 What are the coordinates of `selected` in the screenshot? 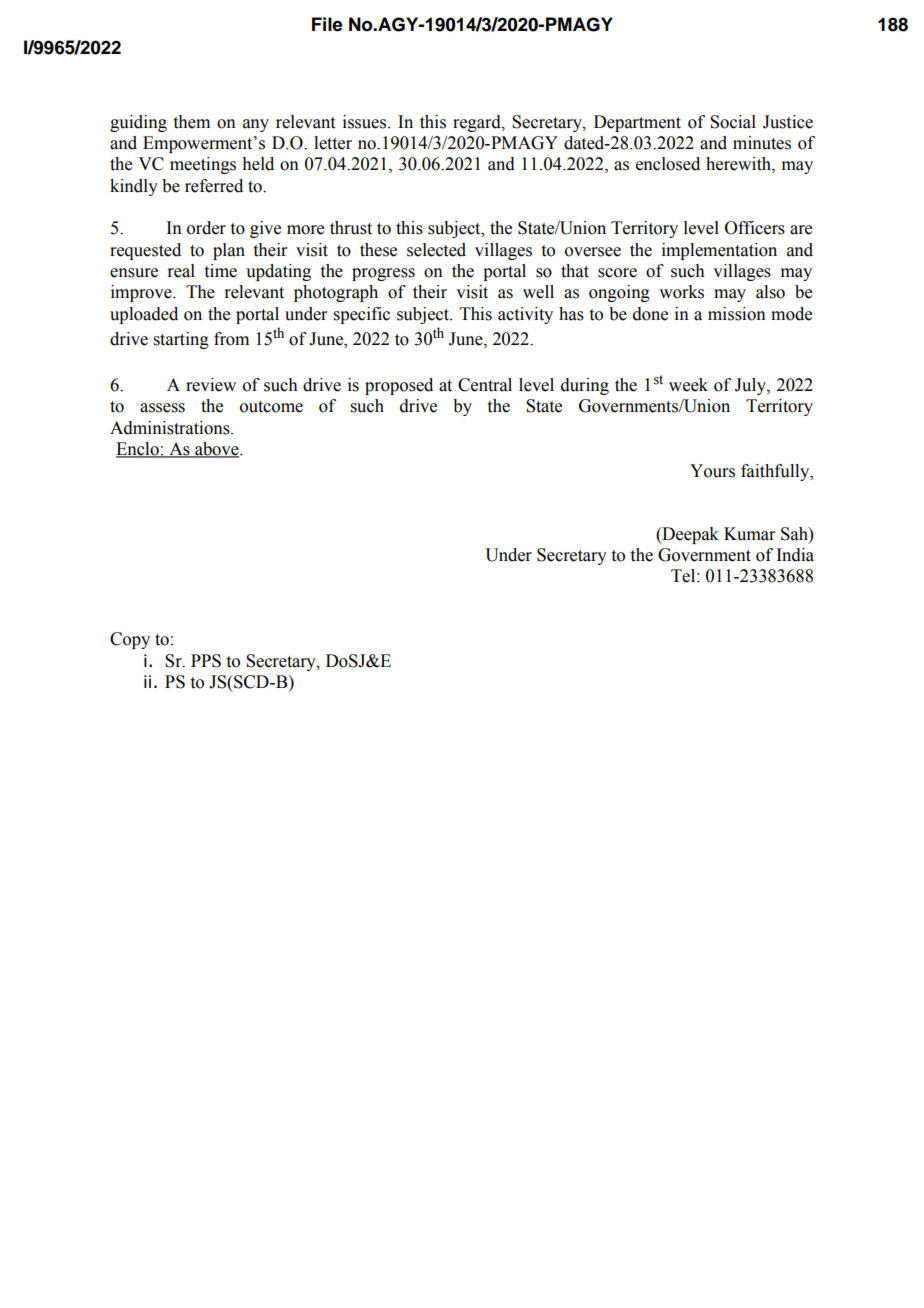 It's located at (436, 250).
